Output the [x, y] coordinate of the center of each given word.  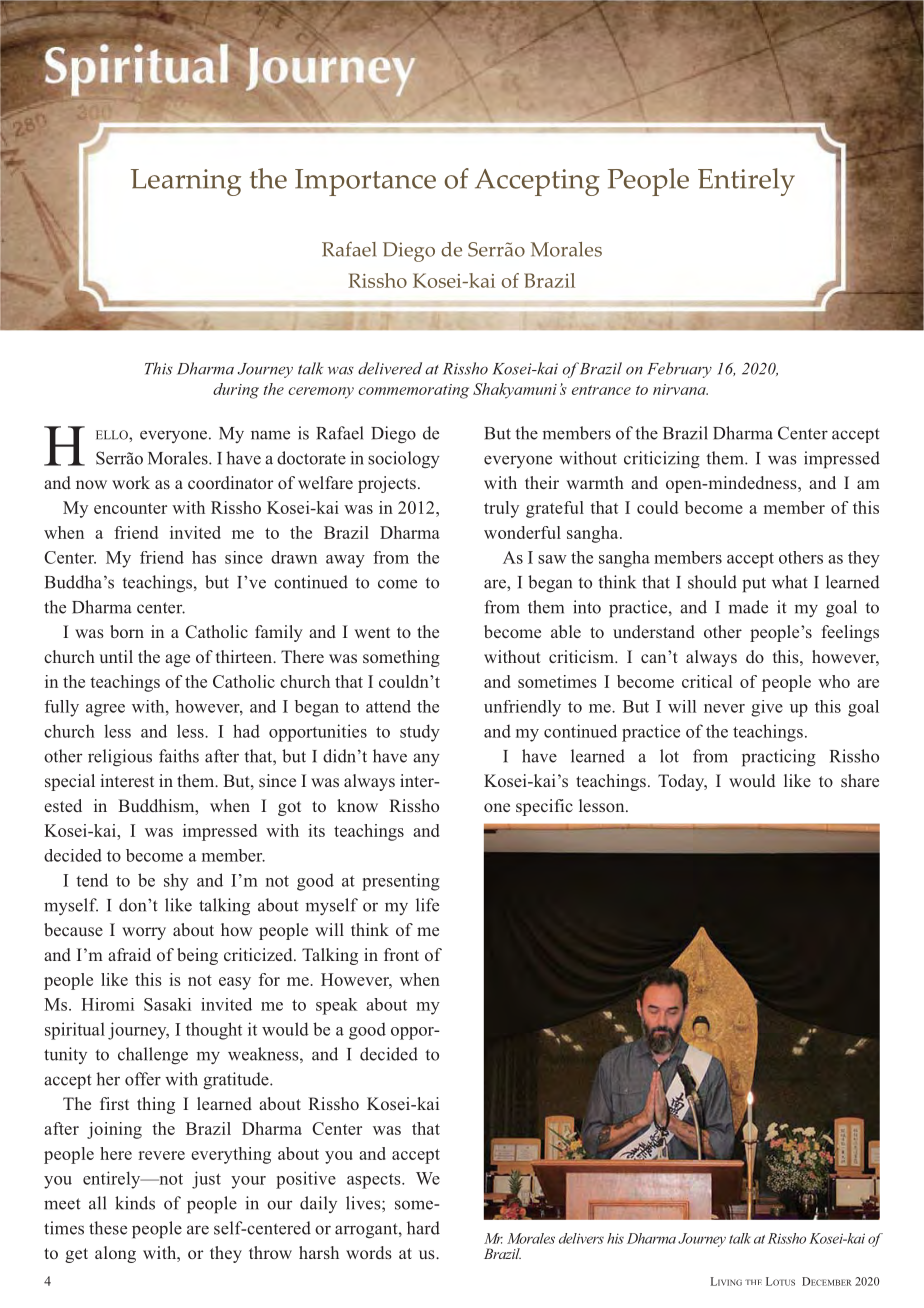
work [131, 482]
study [420, 733]
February [679, 370]
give [767, 708]
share [860, 780]
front [401, 954]
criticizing [662, 460]
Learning [186, 182]
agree [105, 710]
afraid [129, 954]
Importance [365, 182]
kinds [135, 1203]
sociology [404, 460]
